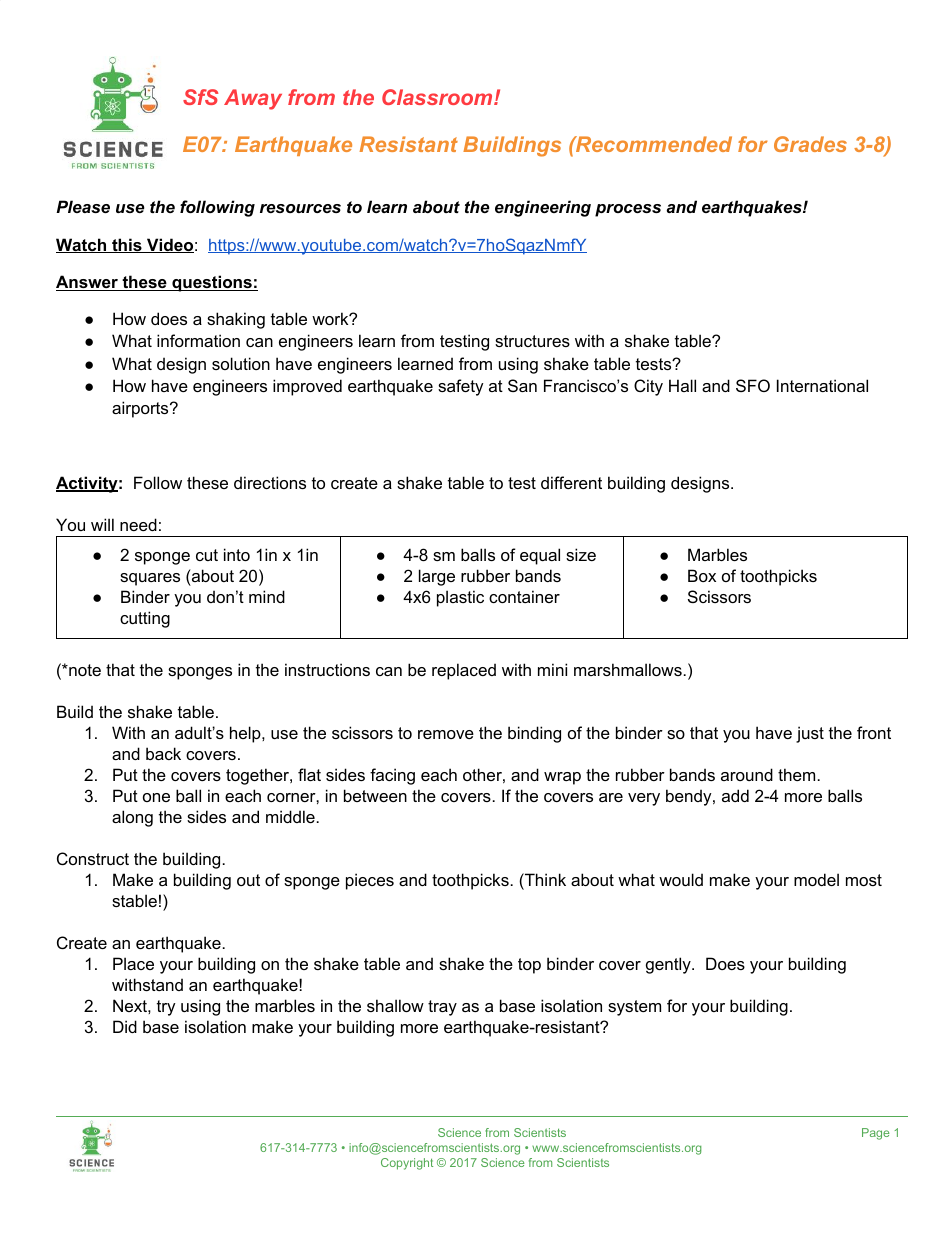 The width and height of the image is (952, 1233). What do you see at coordinates (438, 97) in the image?
I see `Classroom` at bounding box center [438, 97].
